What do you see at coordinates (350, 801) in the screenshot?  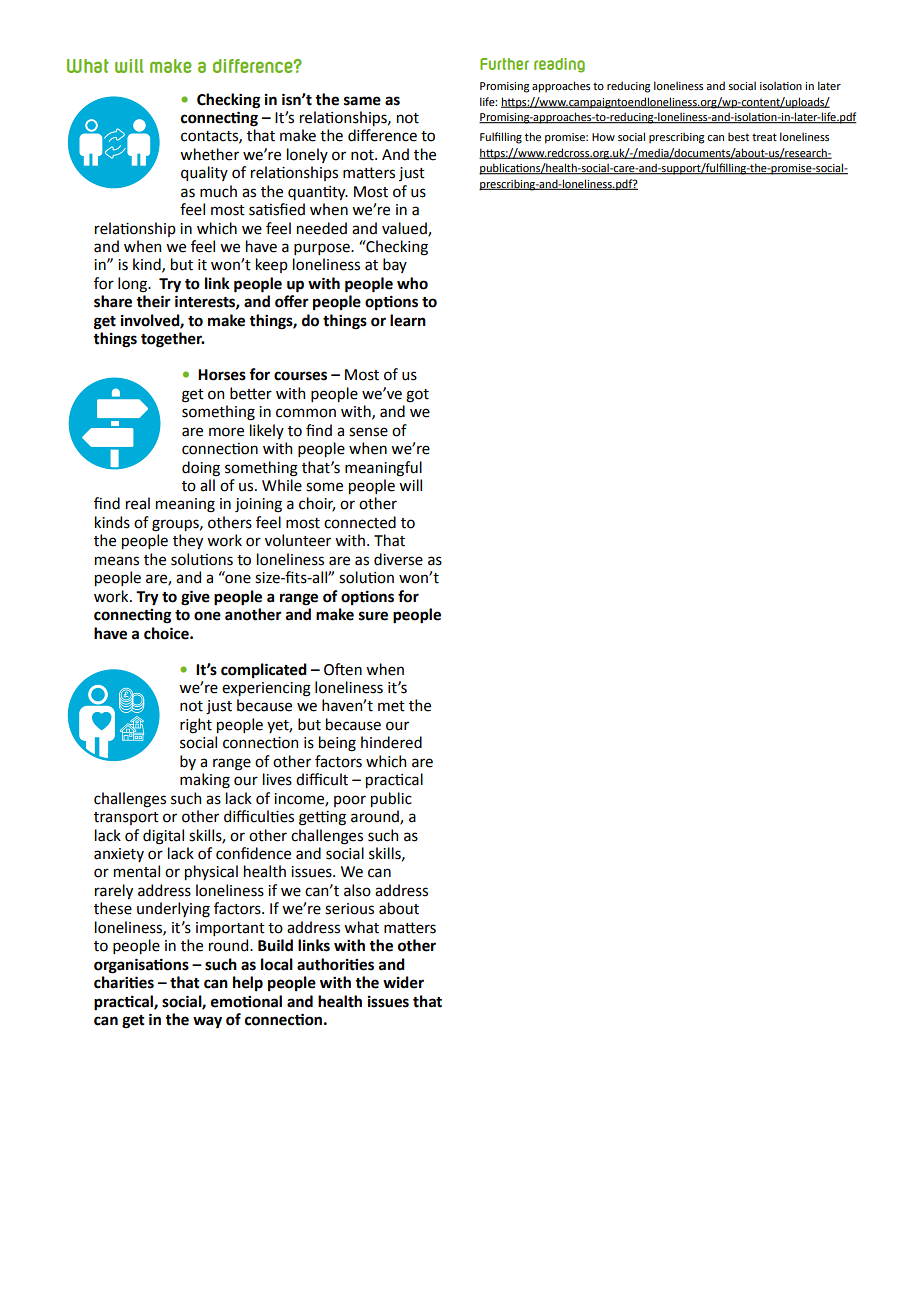 I see `poor` at bounding box center [350, 801].
